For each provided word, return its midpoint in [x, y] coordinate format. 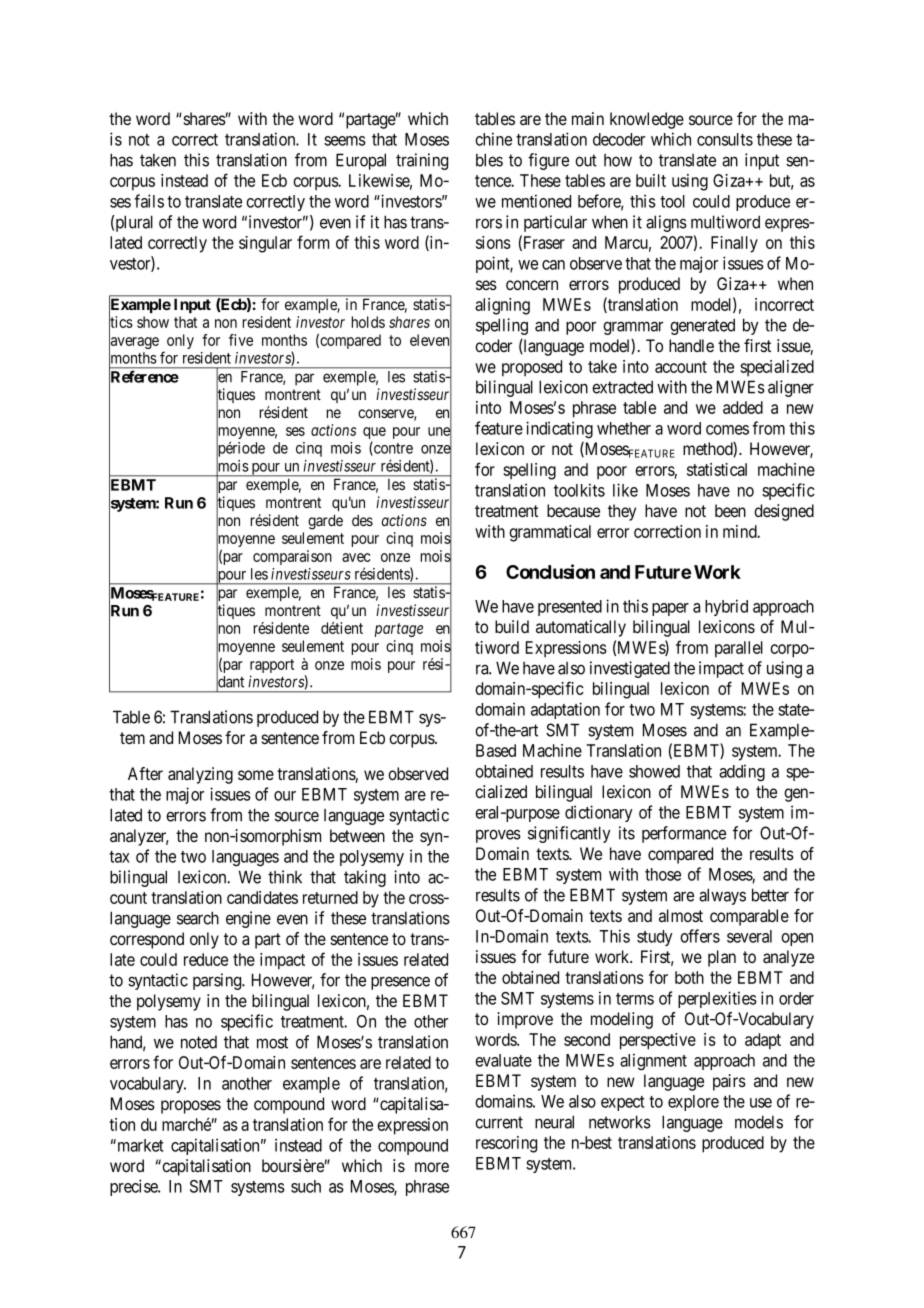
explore [693, 1103]
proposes [191, 1107]
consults [725, 139]
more [432, 1167]
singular [265, 244]
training [422, 161]
